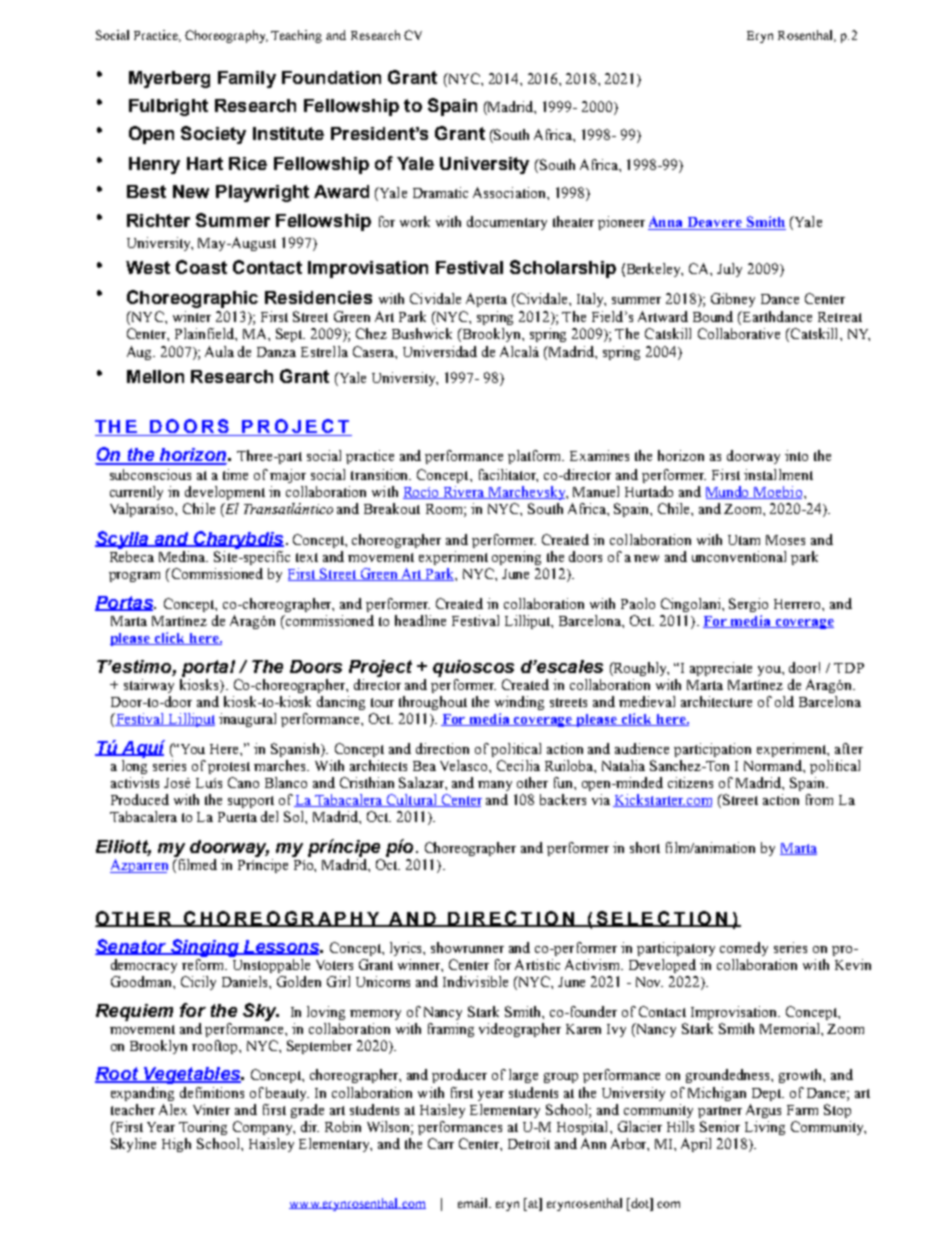  I want to click on from, so click(819, 799).
